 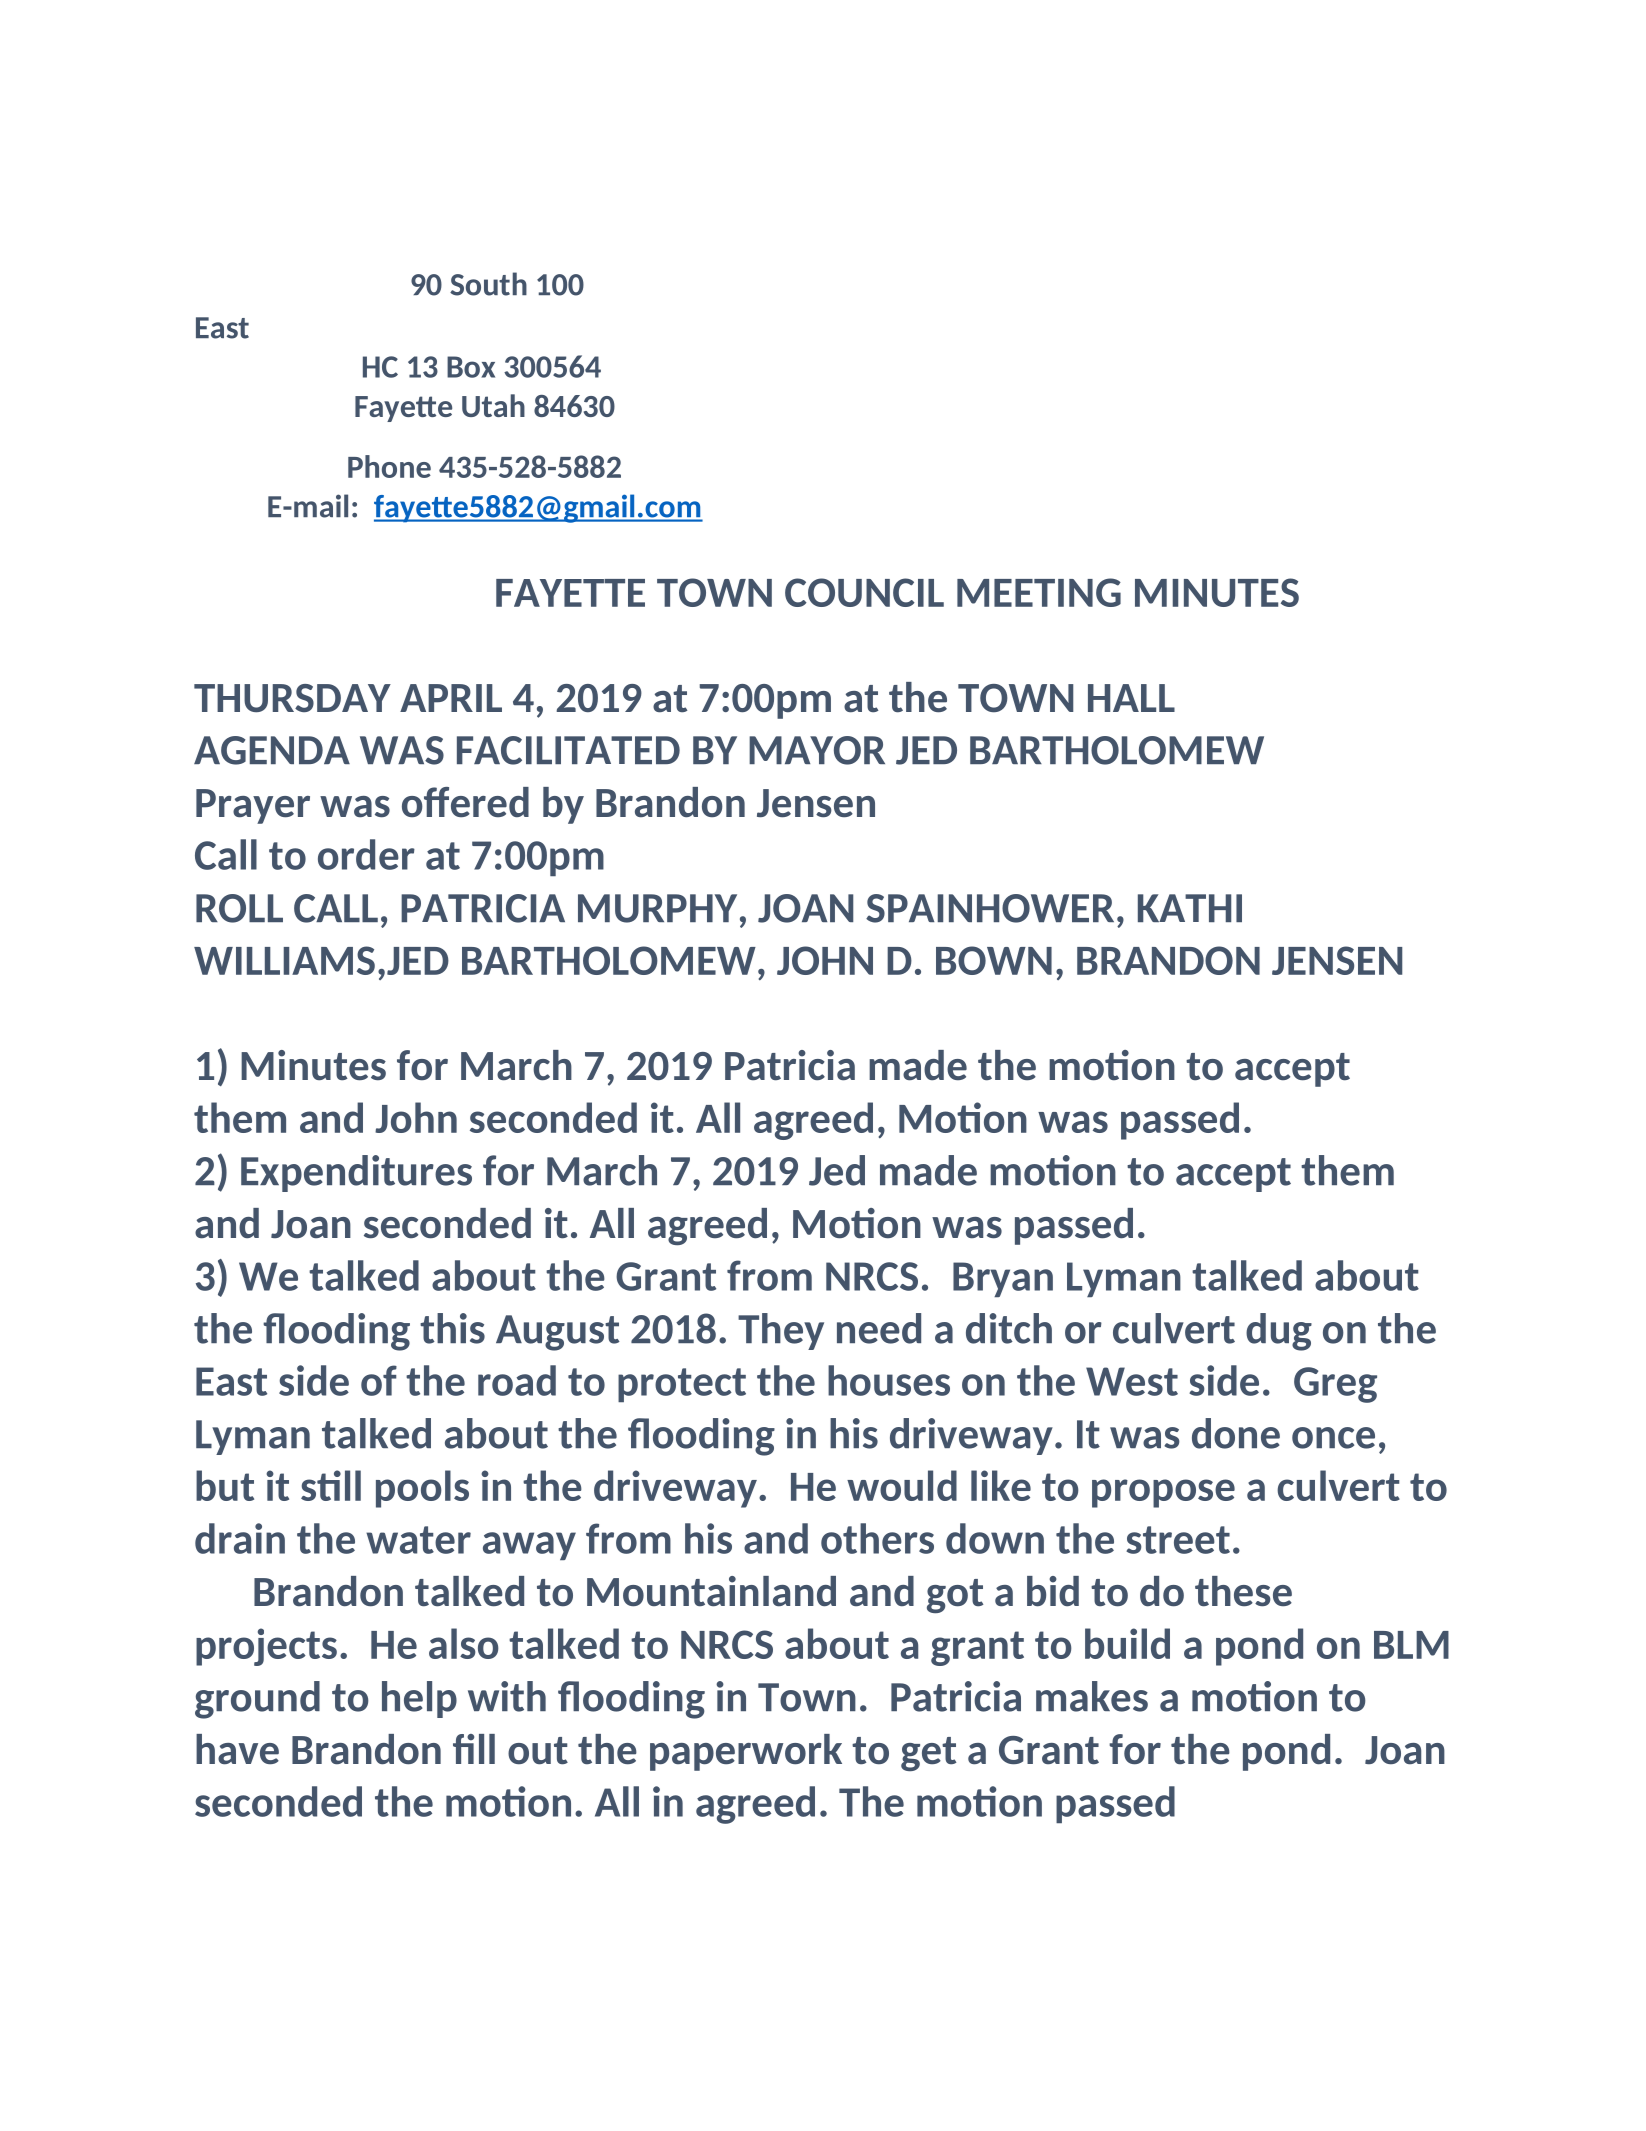 I want to click on Box, so click(x=471, y=367).
